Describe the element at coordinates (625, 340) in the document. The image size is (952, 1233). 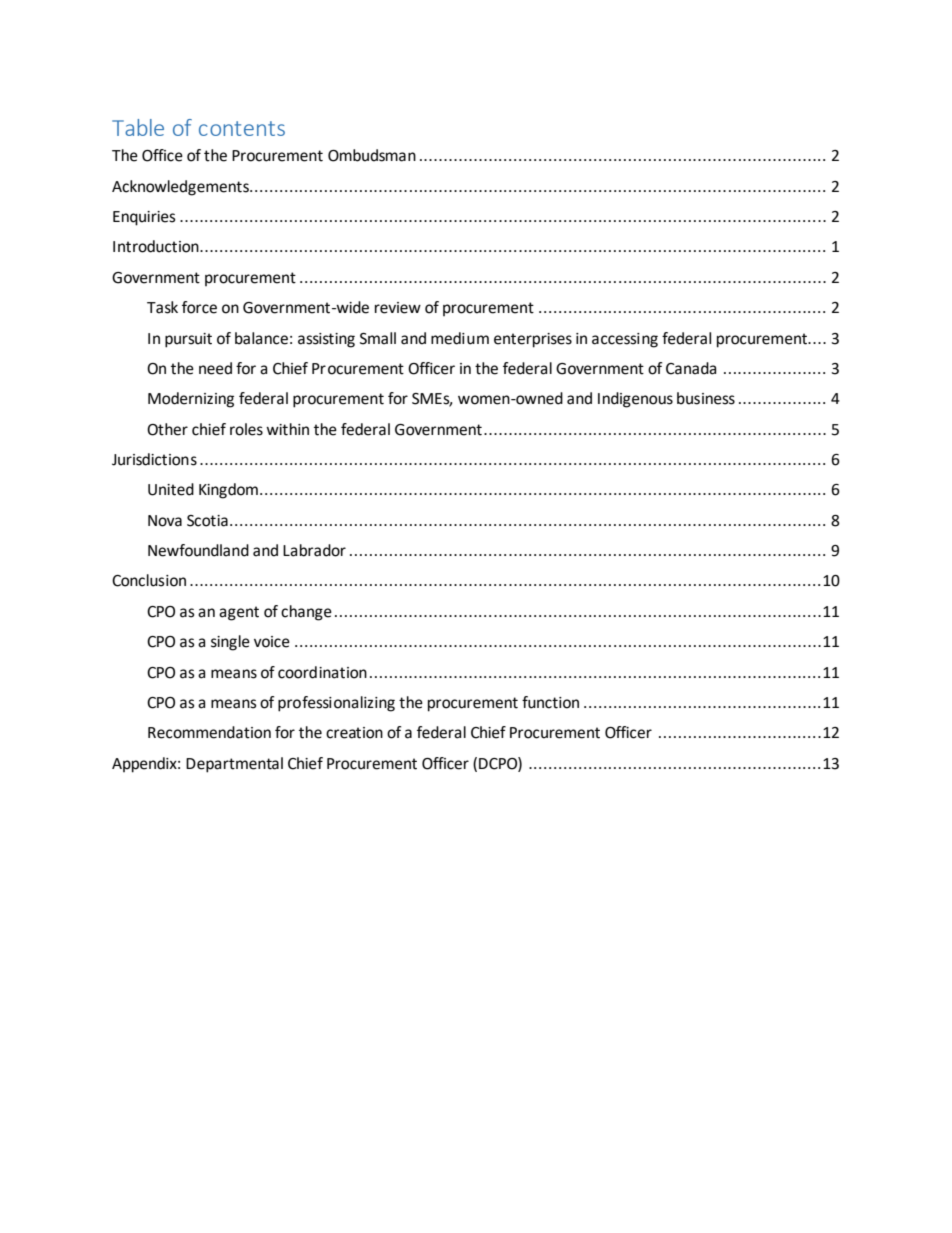
I see `accessing` at that location.
